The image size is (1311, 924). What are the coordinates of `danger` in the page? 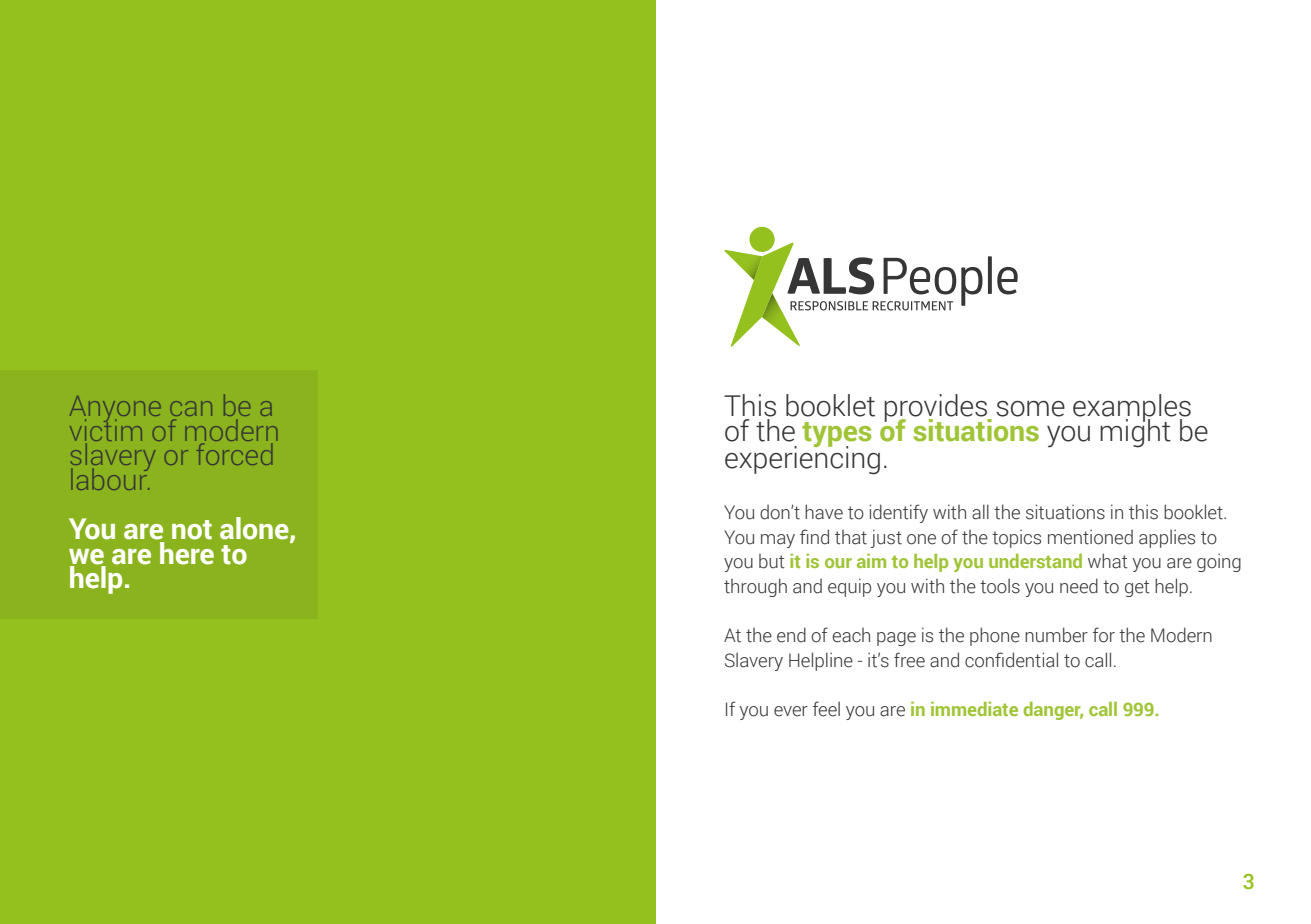 It's located at (1053, 711).
